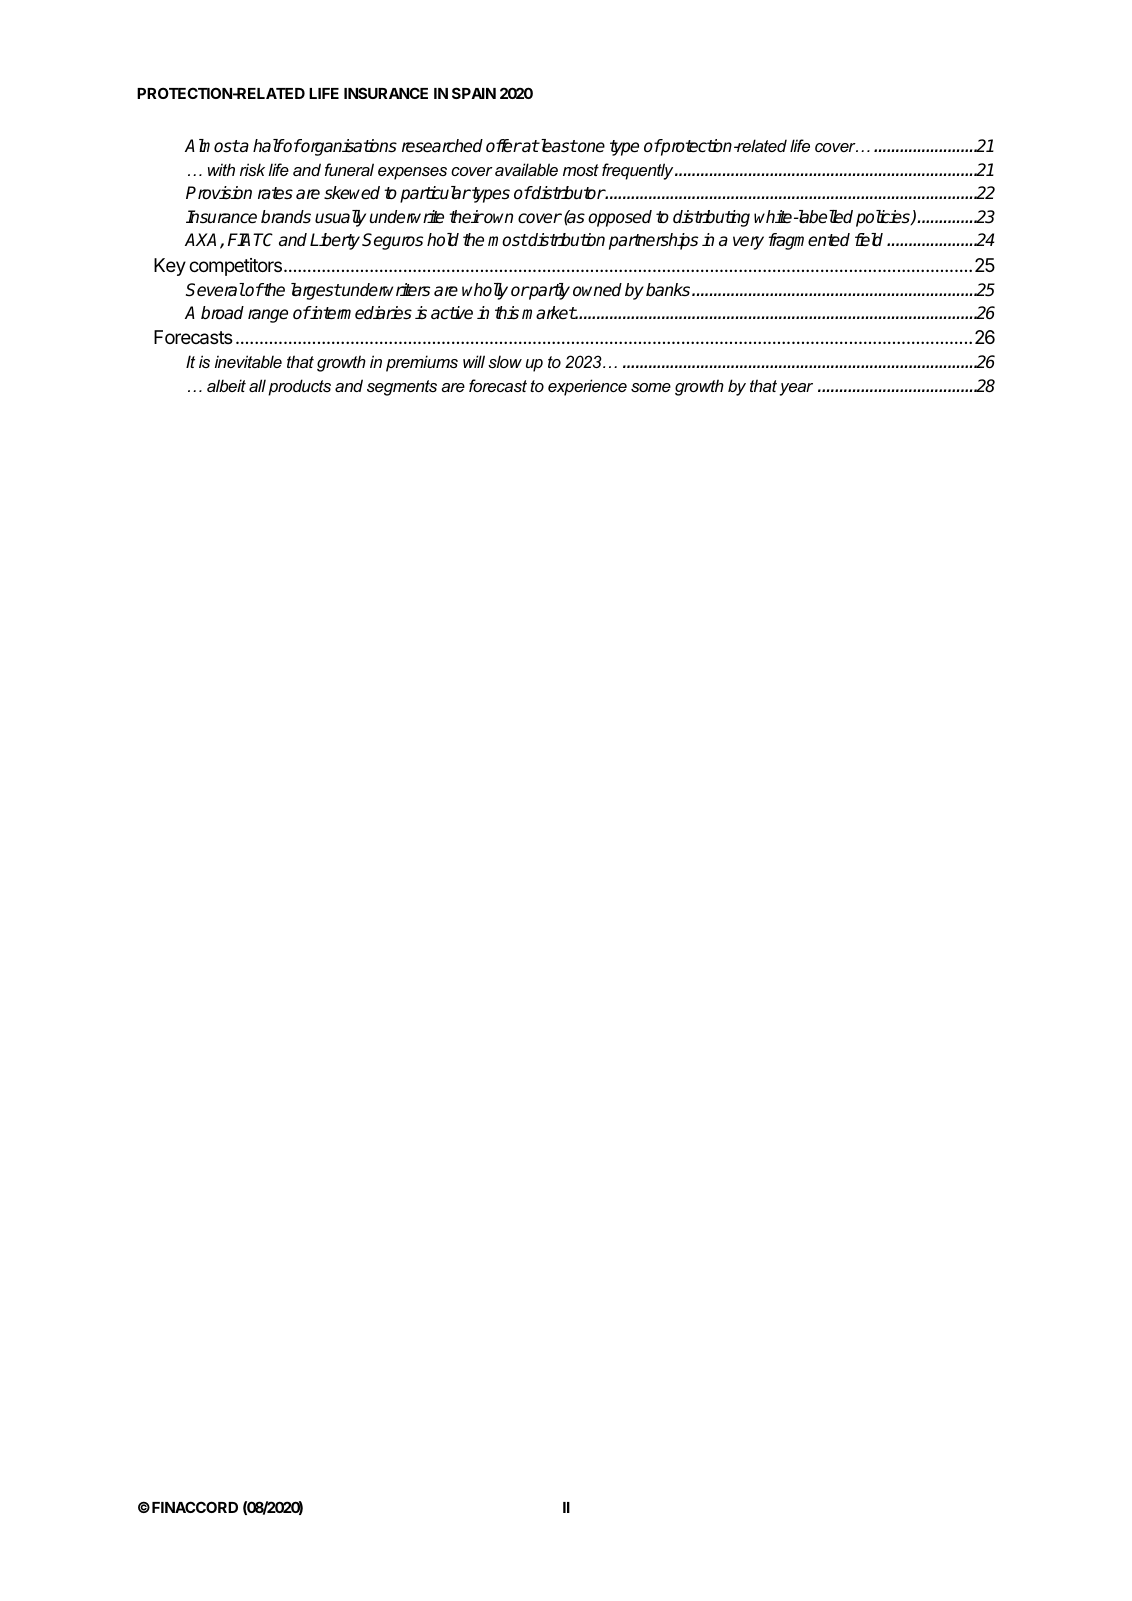 The height and width of the screenshot is (1601, 1132). What do you see at coordinates (474, 93) in the screenshot?
I see `SPAIN` at bounding box center [474, 93].
